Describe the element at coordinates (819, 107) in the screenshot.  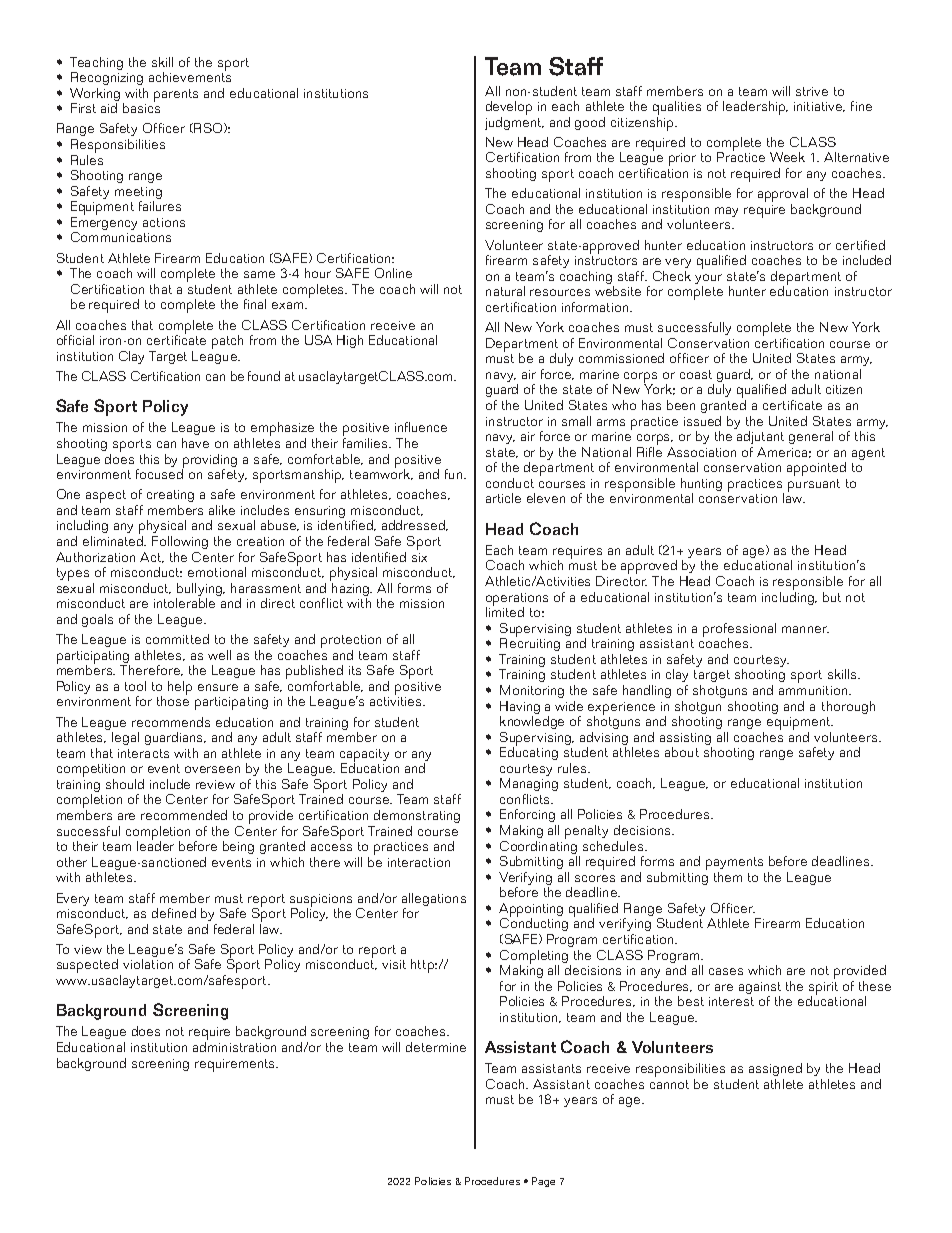
I see `initiative` at that location.
